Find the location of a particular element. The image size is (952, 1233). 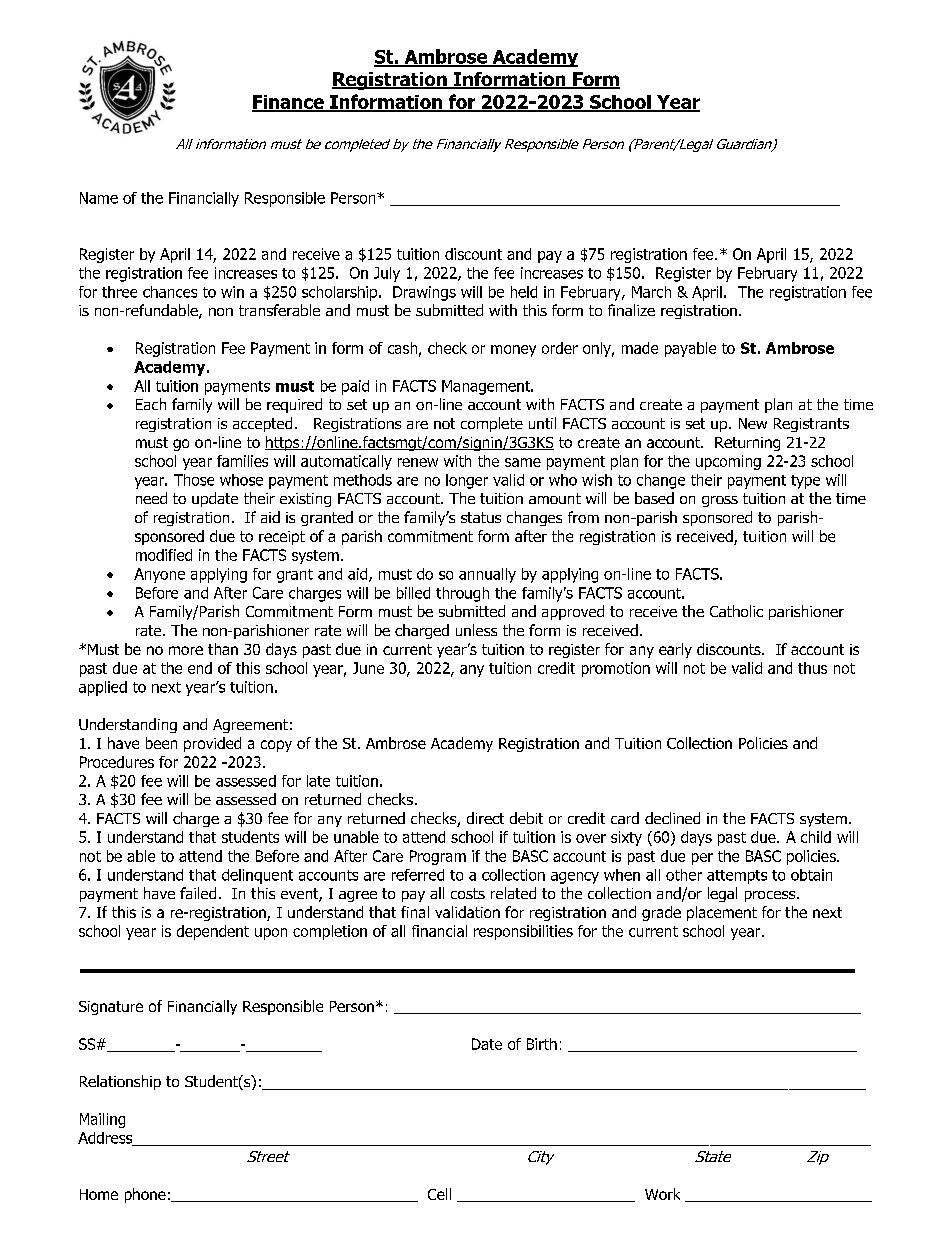

money is located at coordinates (513, 351).
